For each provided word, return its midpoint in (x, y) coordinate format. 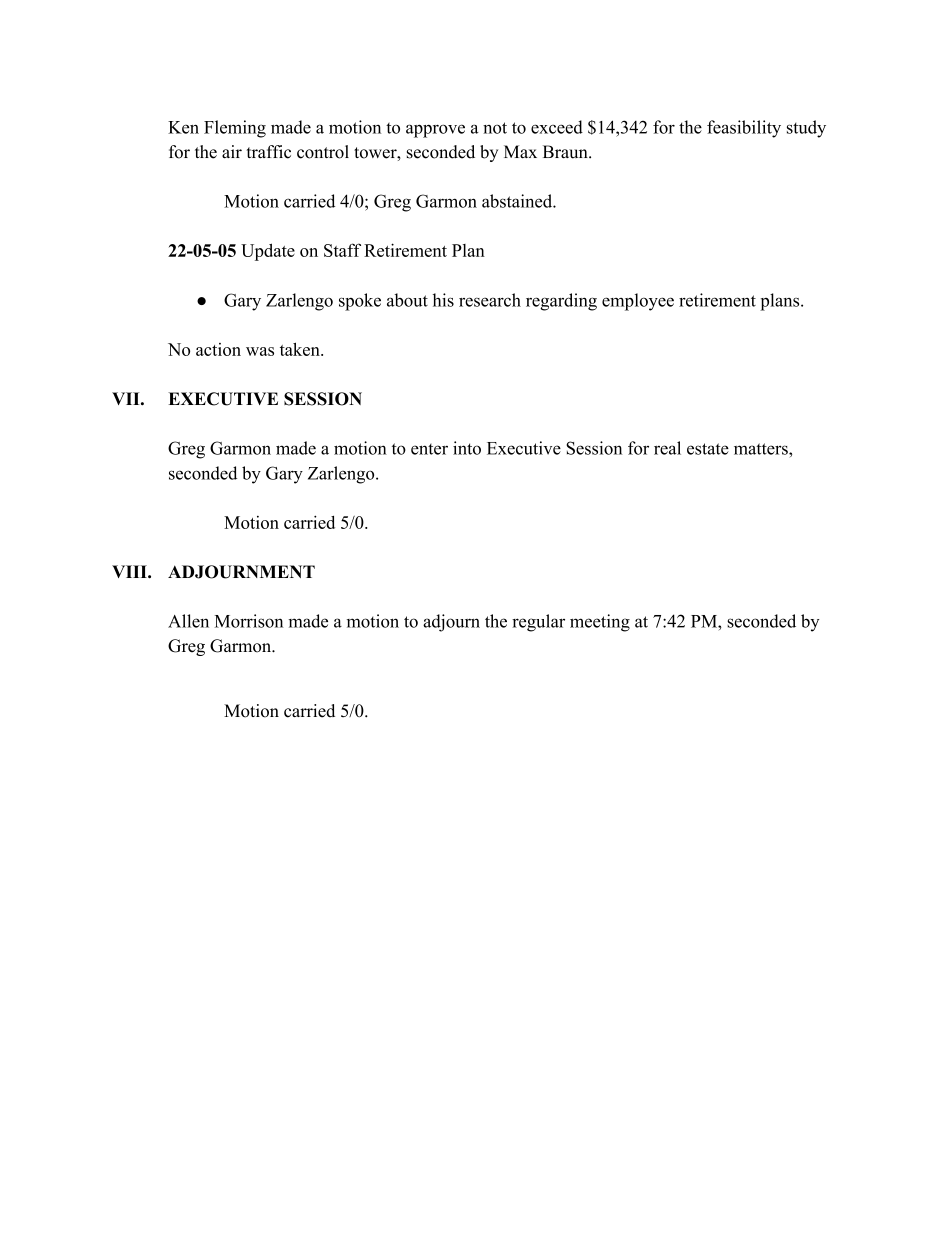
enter (429, 449)
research (490, 300)
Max (520, 152)
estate (708, 449)
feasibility (744, 129)
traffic (269, 152)
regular (538, 623)
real (667, 448)
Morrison (249, 621)
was (260, 351)
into (467, 448)
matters (762, 449)
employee (638, 302)
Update (268, 252)
